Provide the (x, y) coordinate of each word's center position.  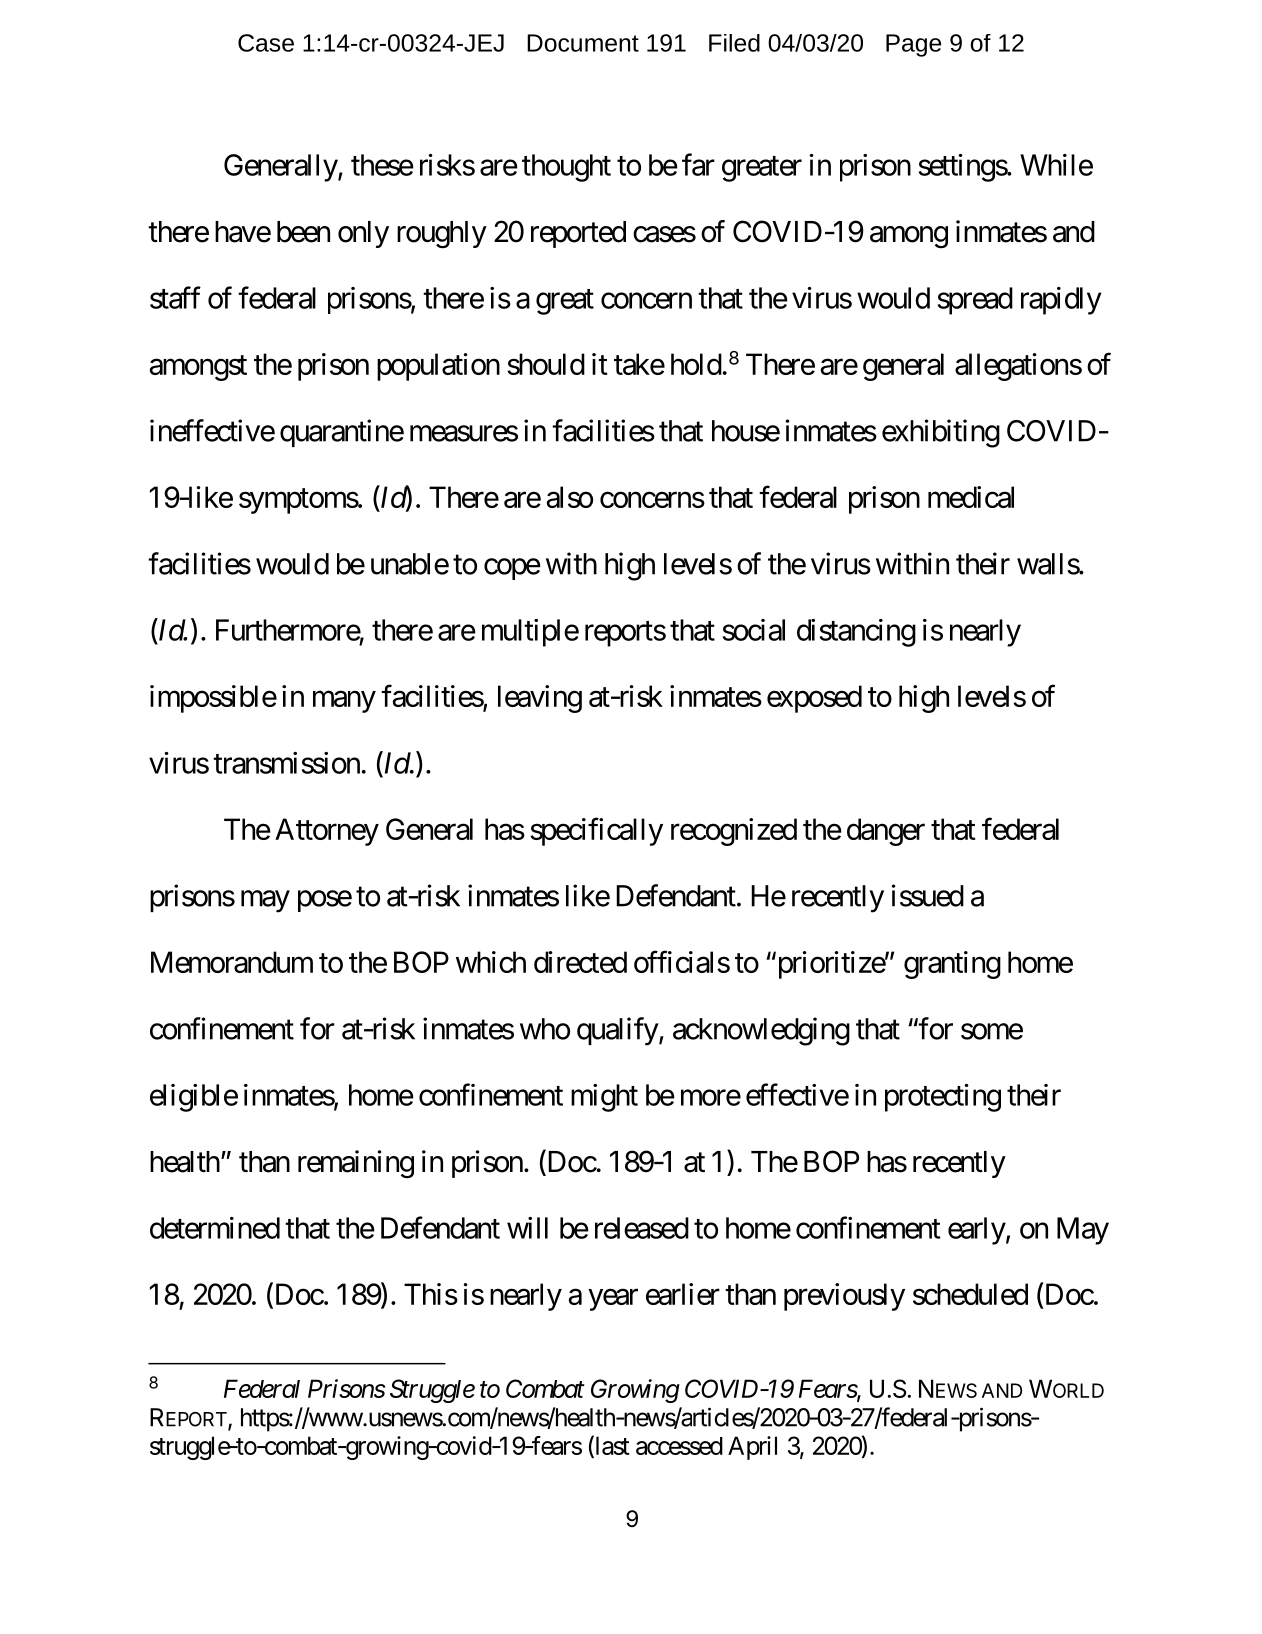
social (754, 630)
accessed (679, 1446)
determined (215, 1228)
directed (580, 962)
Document (583, 43)
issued (928, 895)
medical (971, 497)
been (303, 232)
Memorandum (232, 962)
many (344, 702)
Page (913, 45)
